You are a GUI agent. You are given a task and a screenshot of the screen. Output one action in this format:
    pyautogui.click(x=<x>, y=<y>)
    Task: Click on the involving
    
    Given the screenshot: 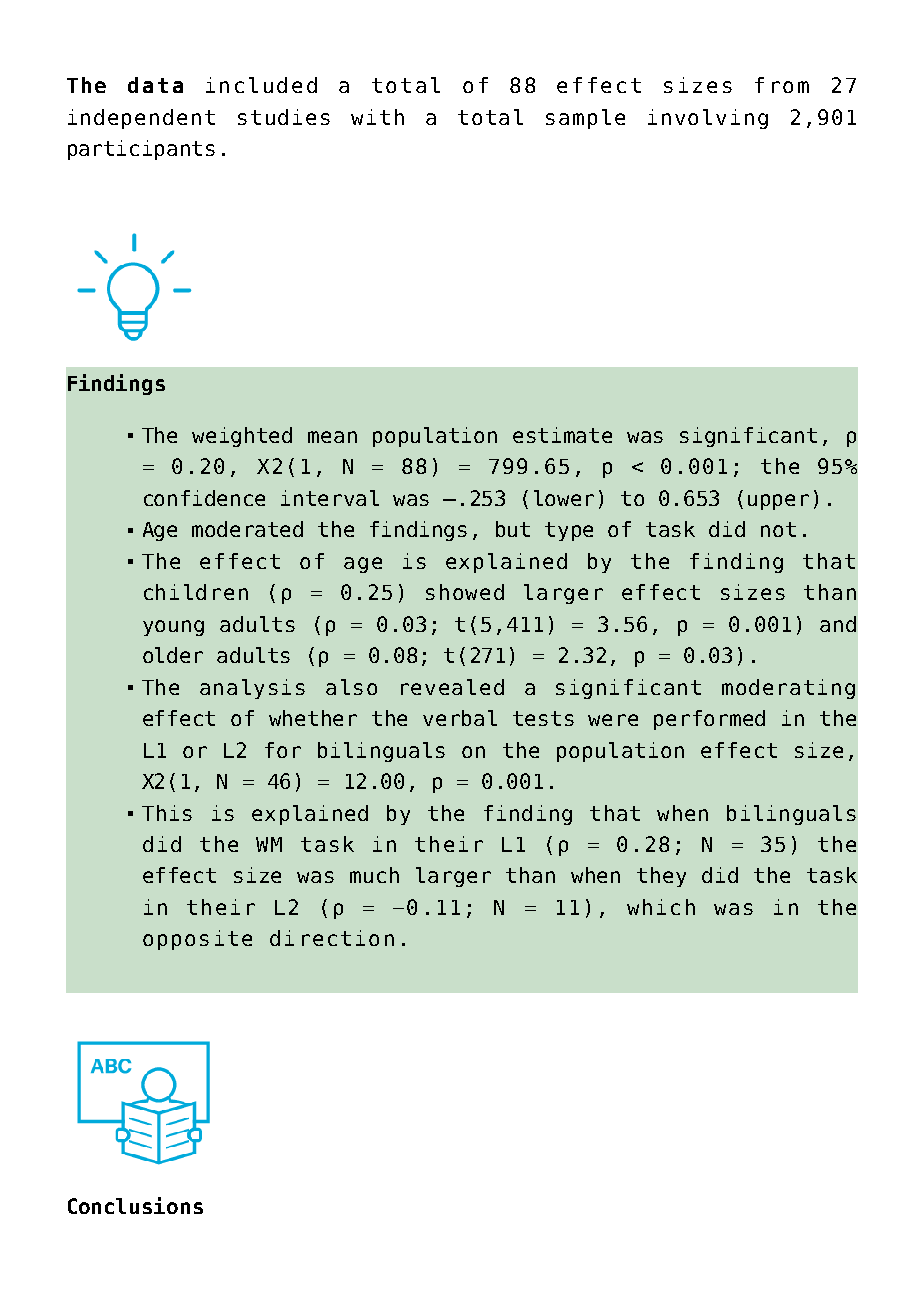 What is the action you would take?
    pyautogui.click(x=708, y=119)
